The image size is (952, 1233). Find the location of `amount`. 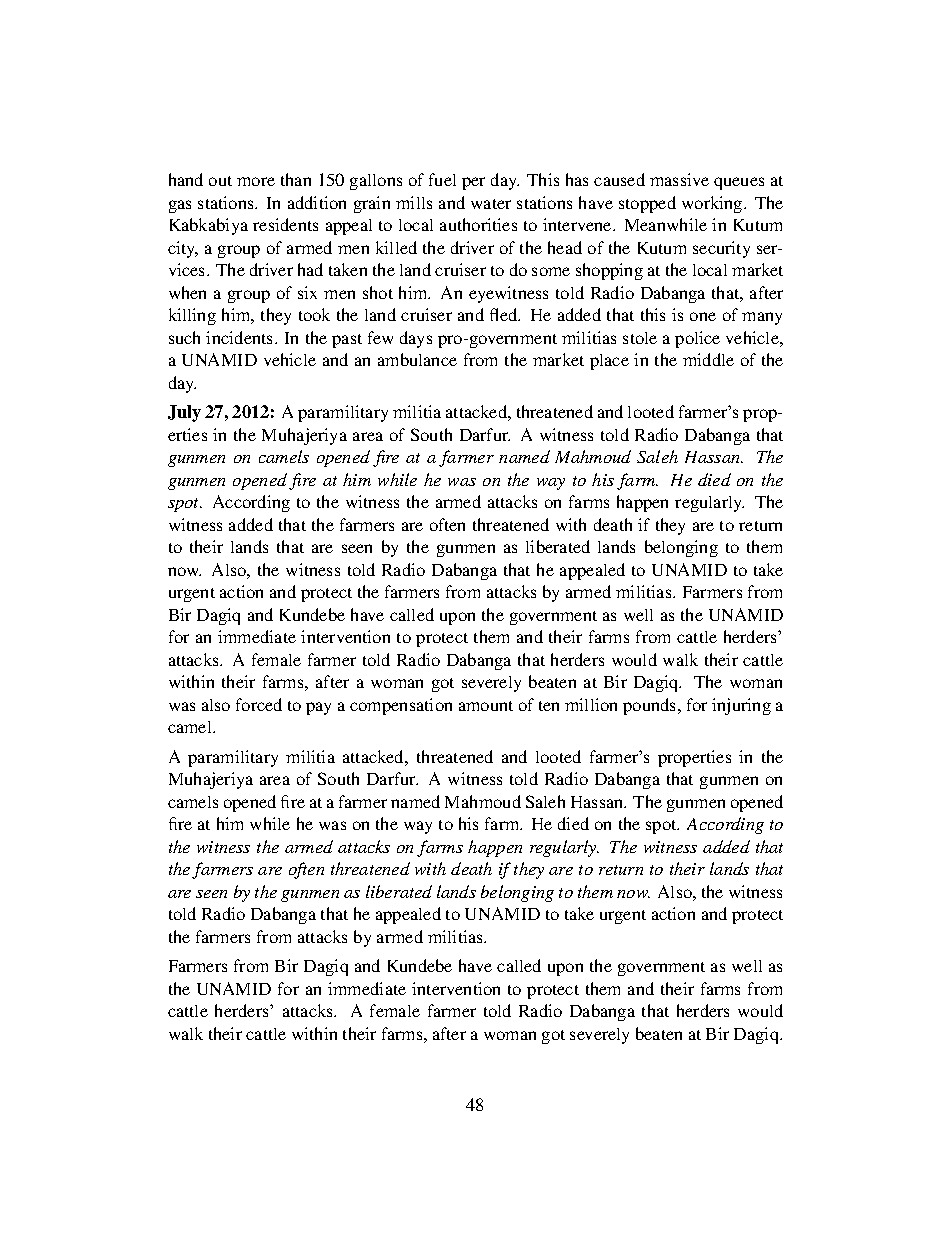

amount is located at coordinates (486, 706).
